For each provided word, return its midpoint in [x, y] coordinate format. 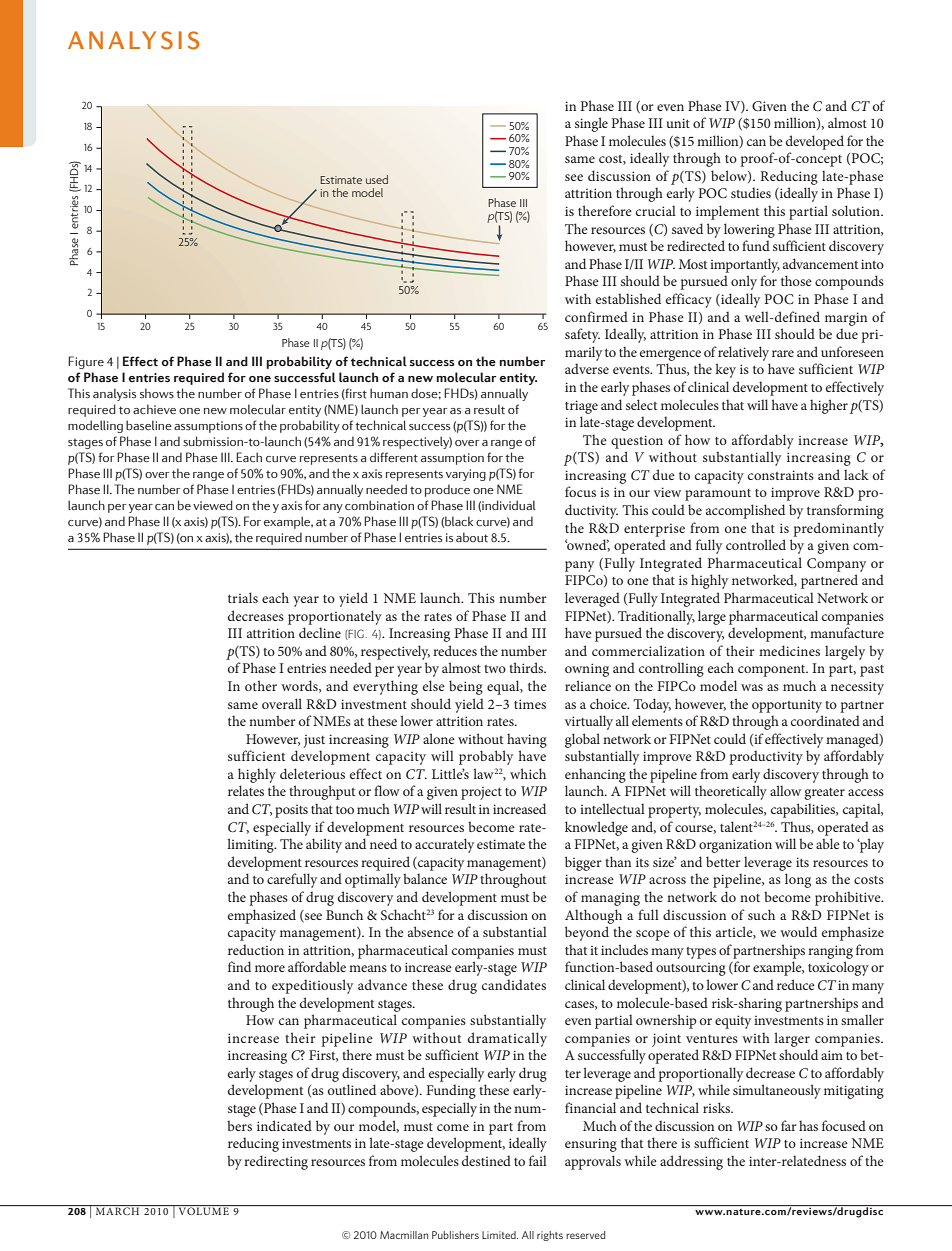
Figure [86, 362]
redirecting [276, 1162]
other [261, 685]
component [773, 671]
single [591, 124]
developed [815, 142]
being [466, 687]
